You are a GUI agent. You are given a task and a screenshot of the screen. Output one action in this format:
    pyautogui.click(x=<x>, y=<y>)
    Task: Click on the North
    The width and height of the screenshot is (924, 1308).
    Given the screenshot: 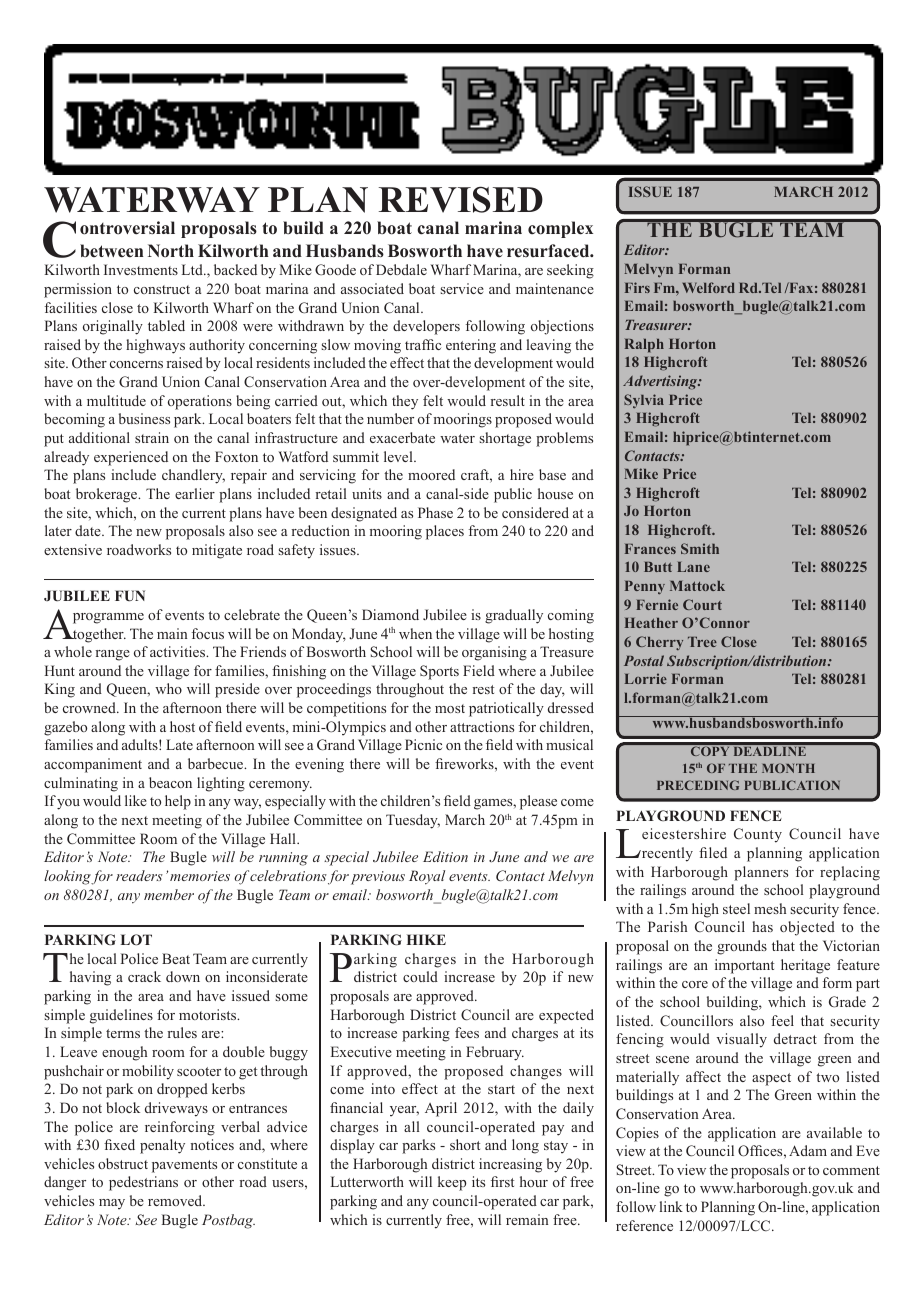 What is the action you would take?
    pyautogui.click(x=171, y=251)
